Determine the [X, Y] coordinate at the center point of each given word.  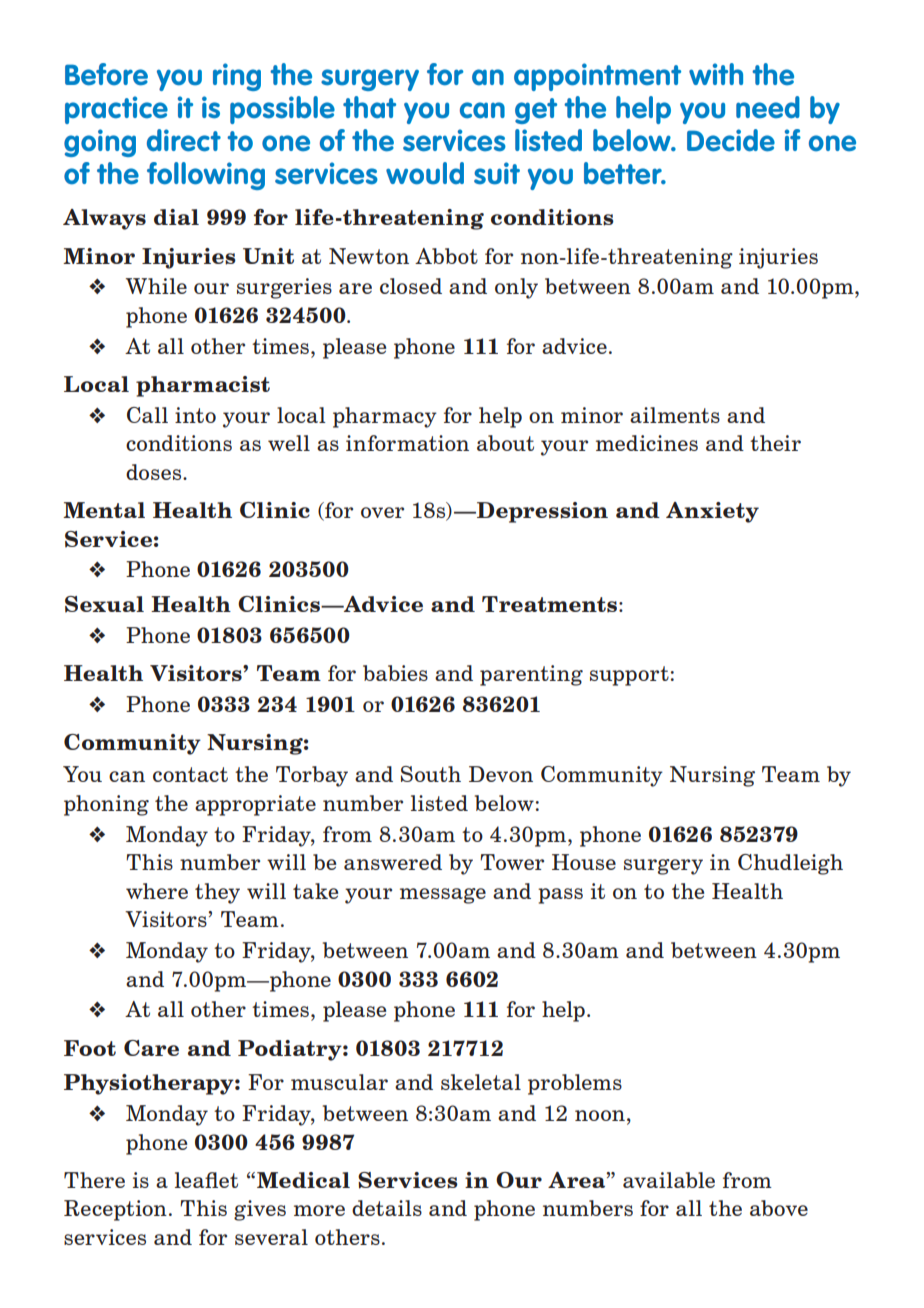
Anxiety [712, 512]
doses [155, 472]
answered [393, 862]
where [157, 891]
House [584, 862]
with [716, 74]
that [369, 107]
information [407, 443]
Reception [115, 1210]
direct [184, 140]
